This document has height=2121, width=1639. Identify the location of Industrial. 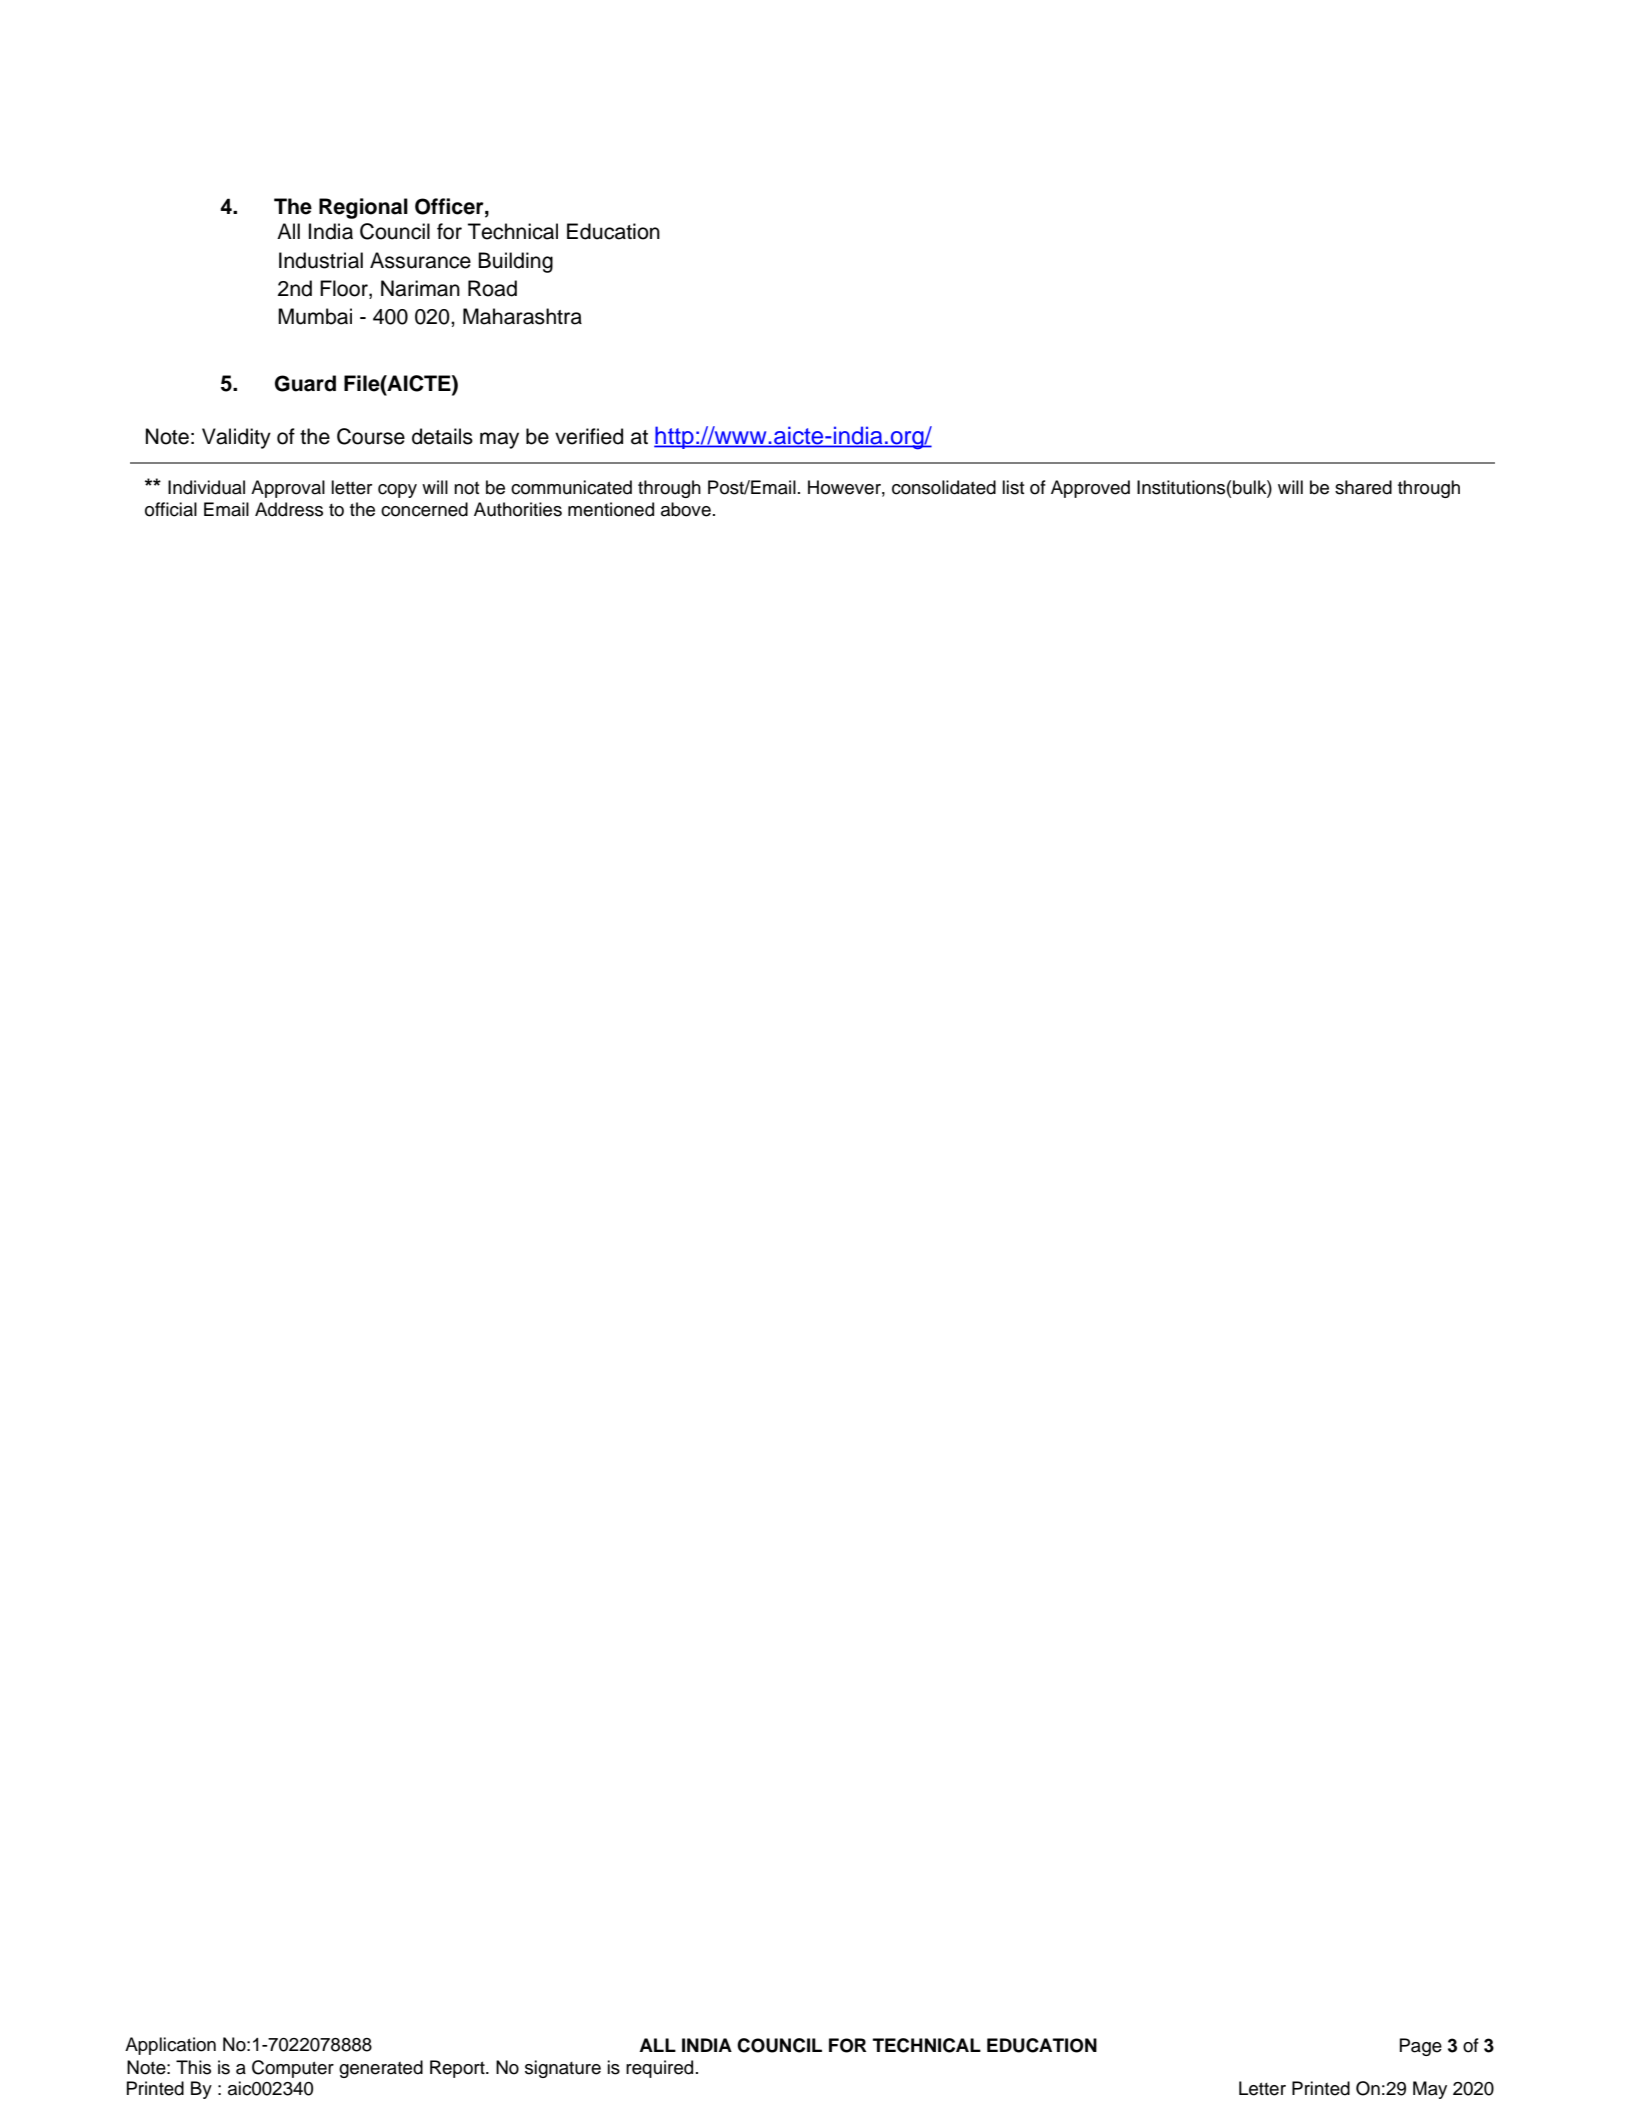
(321, 260).
